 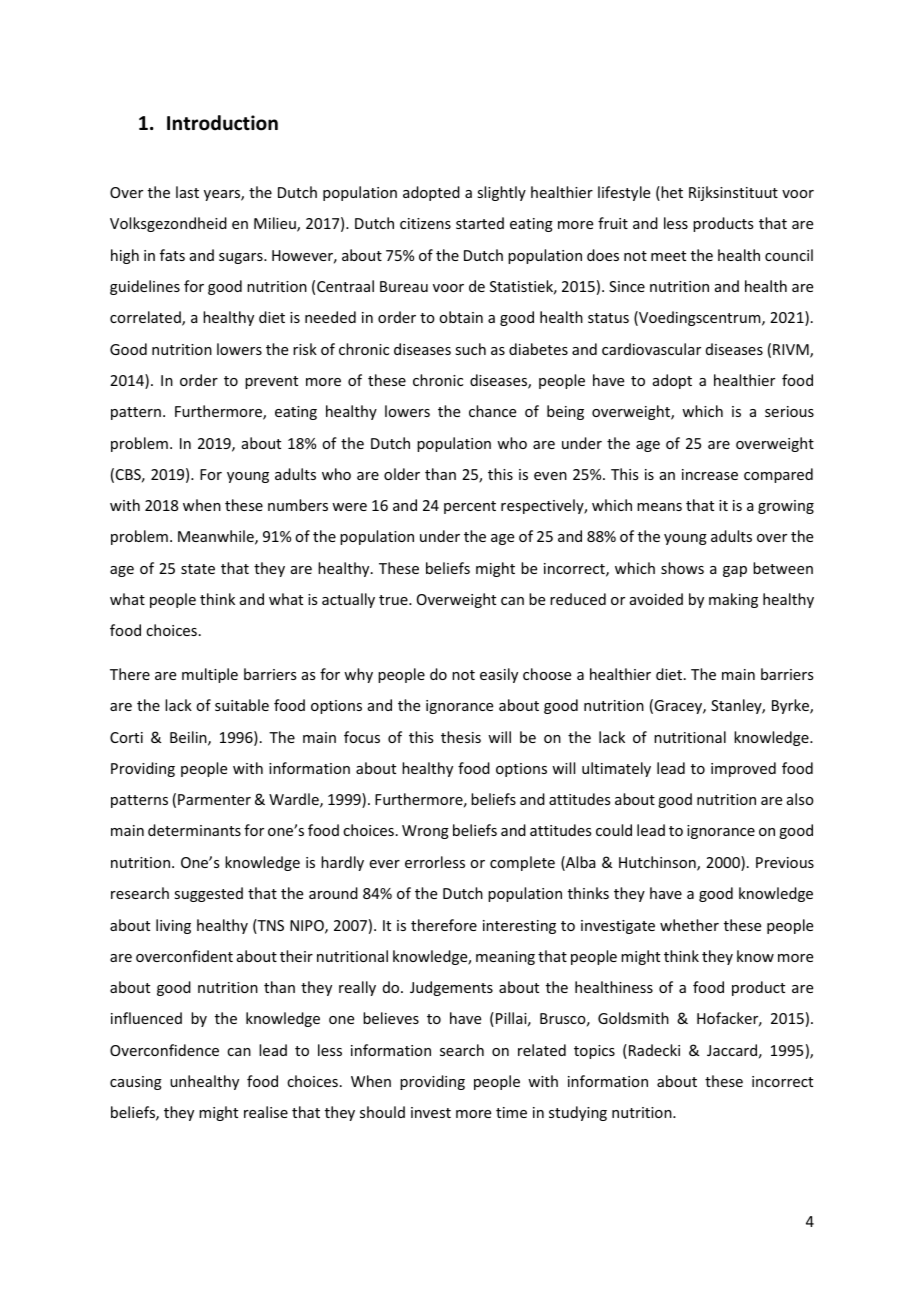 I want to click on slightly, so click(x=501, y=193).
